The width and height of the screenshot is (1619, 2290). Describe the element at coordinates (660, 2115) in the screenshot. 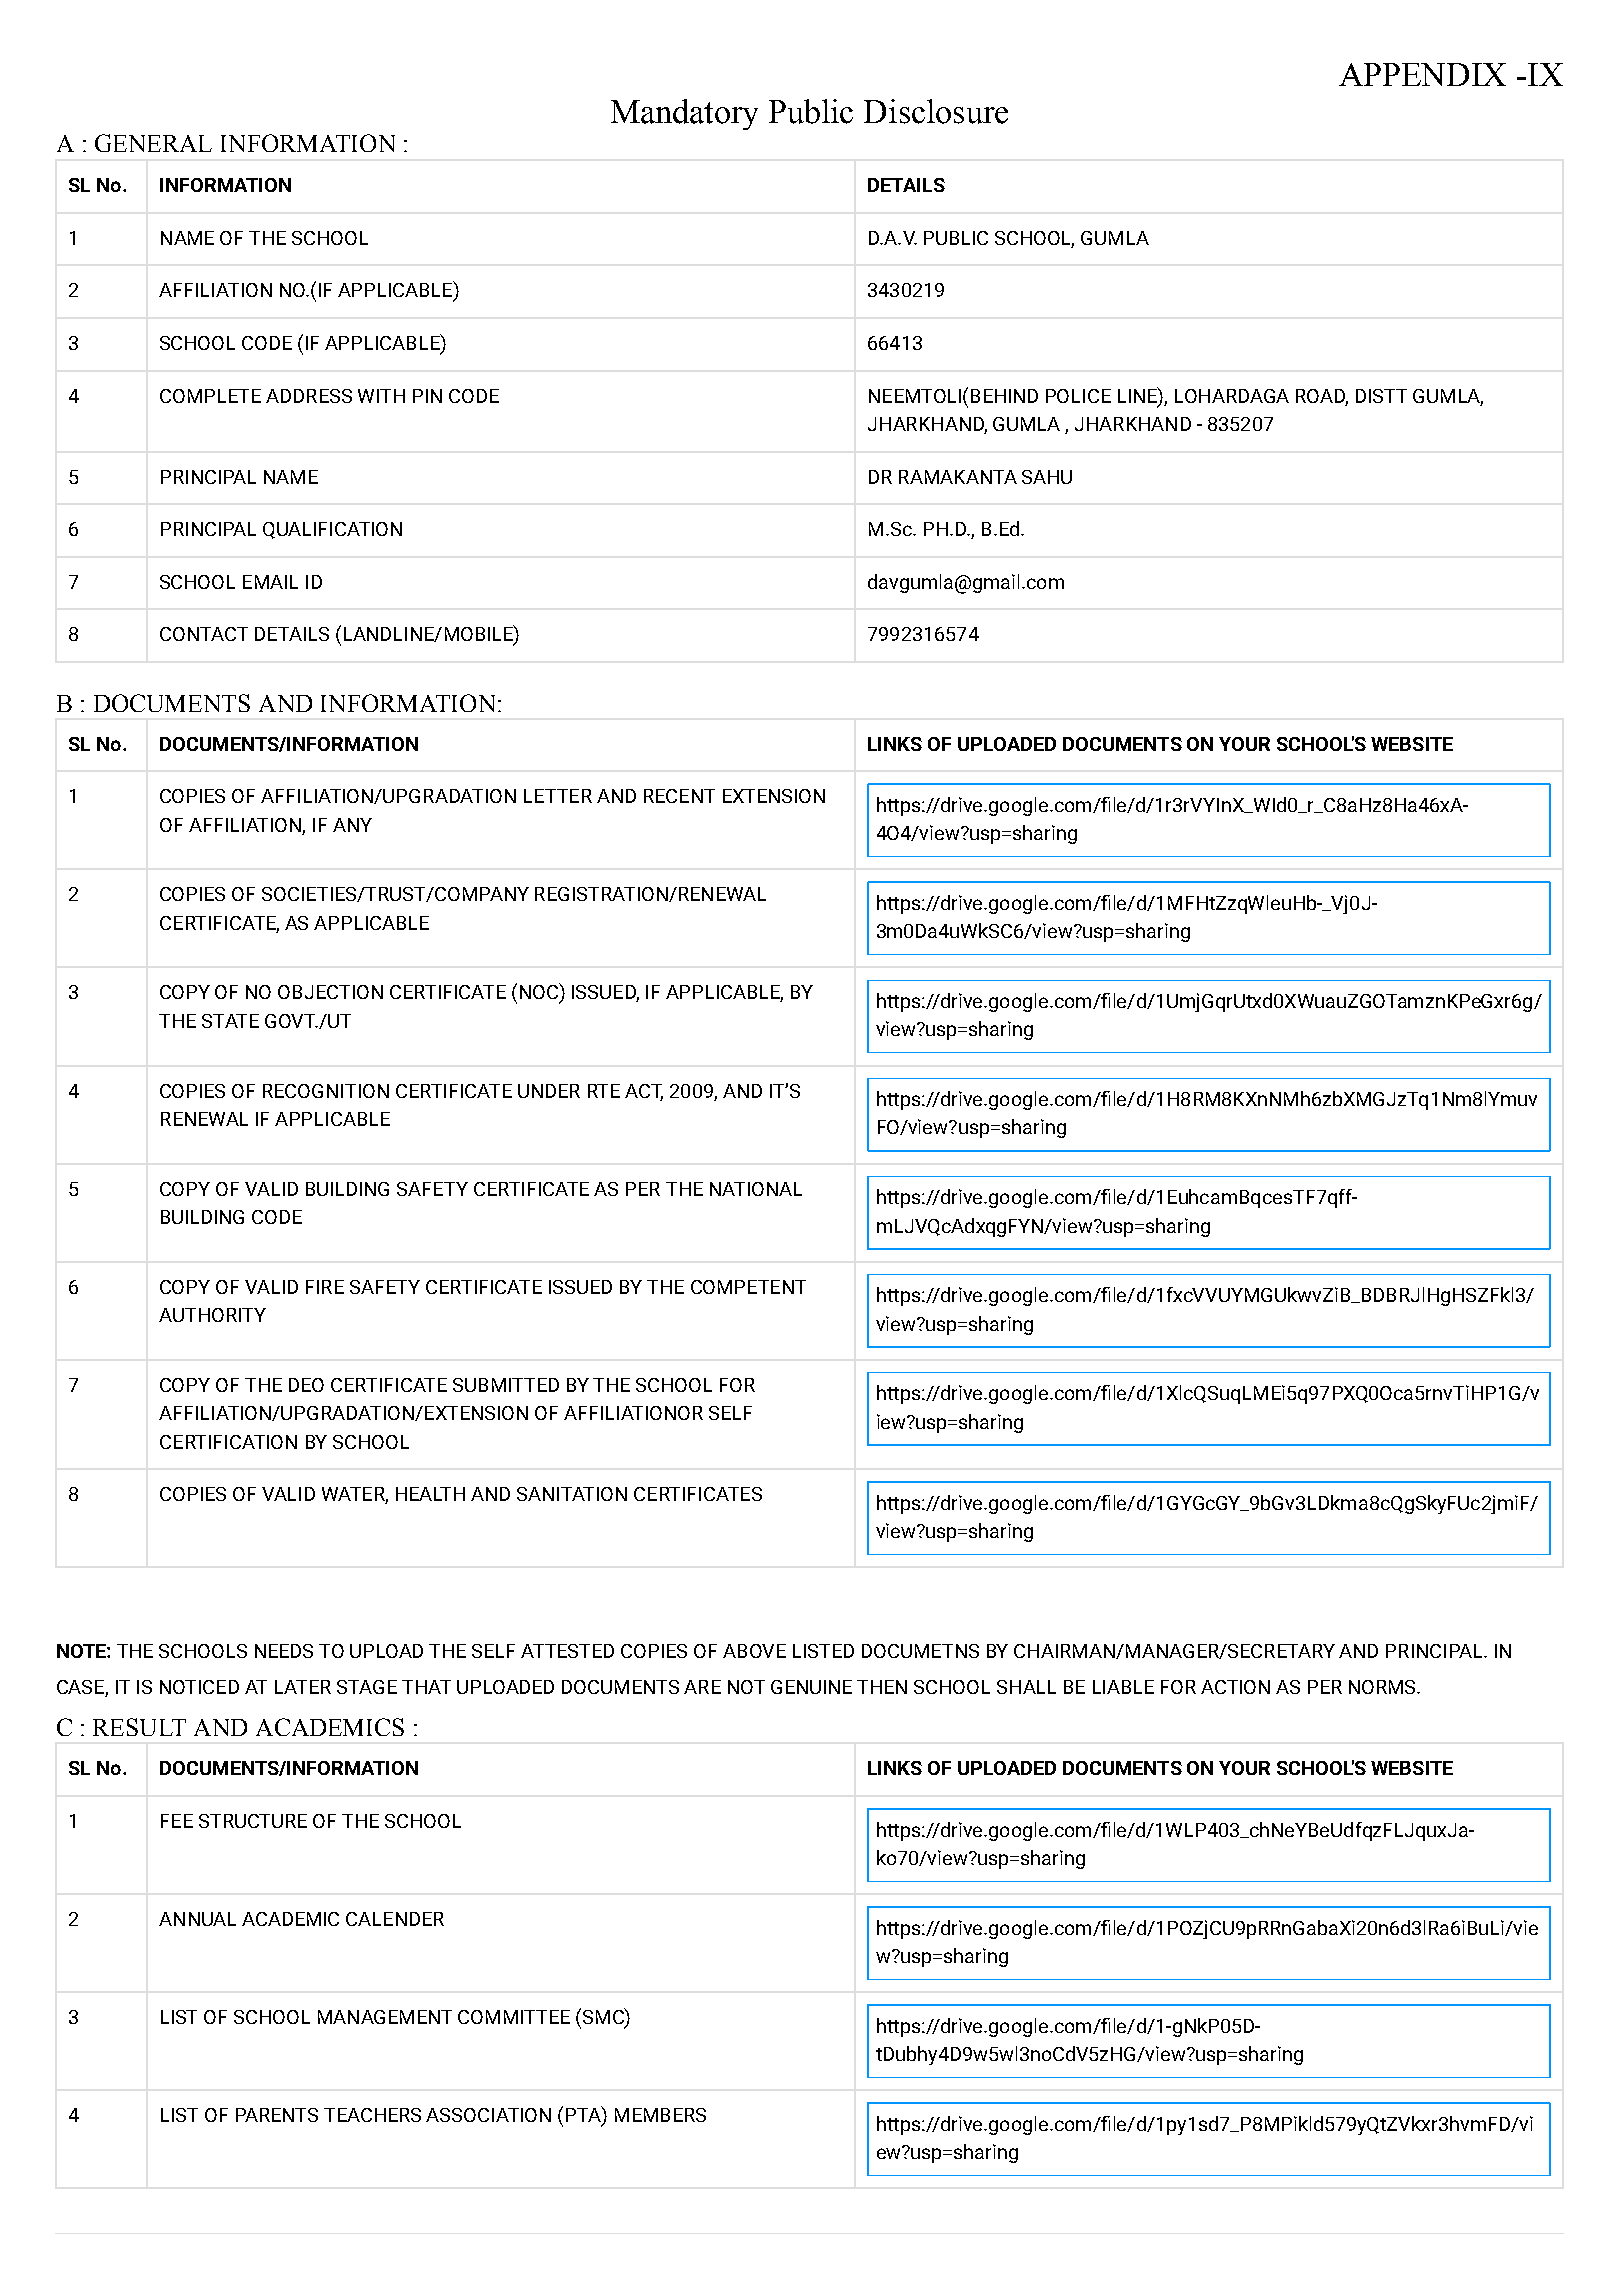

I see `MEMBERS` at that location.
